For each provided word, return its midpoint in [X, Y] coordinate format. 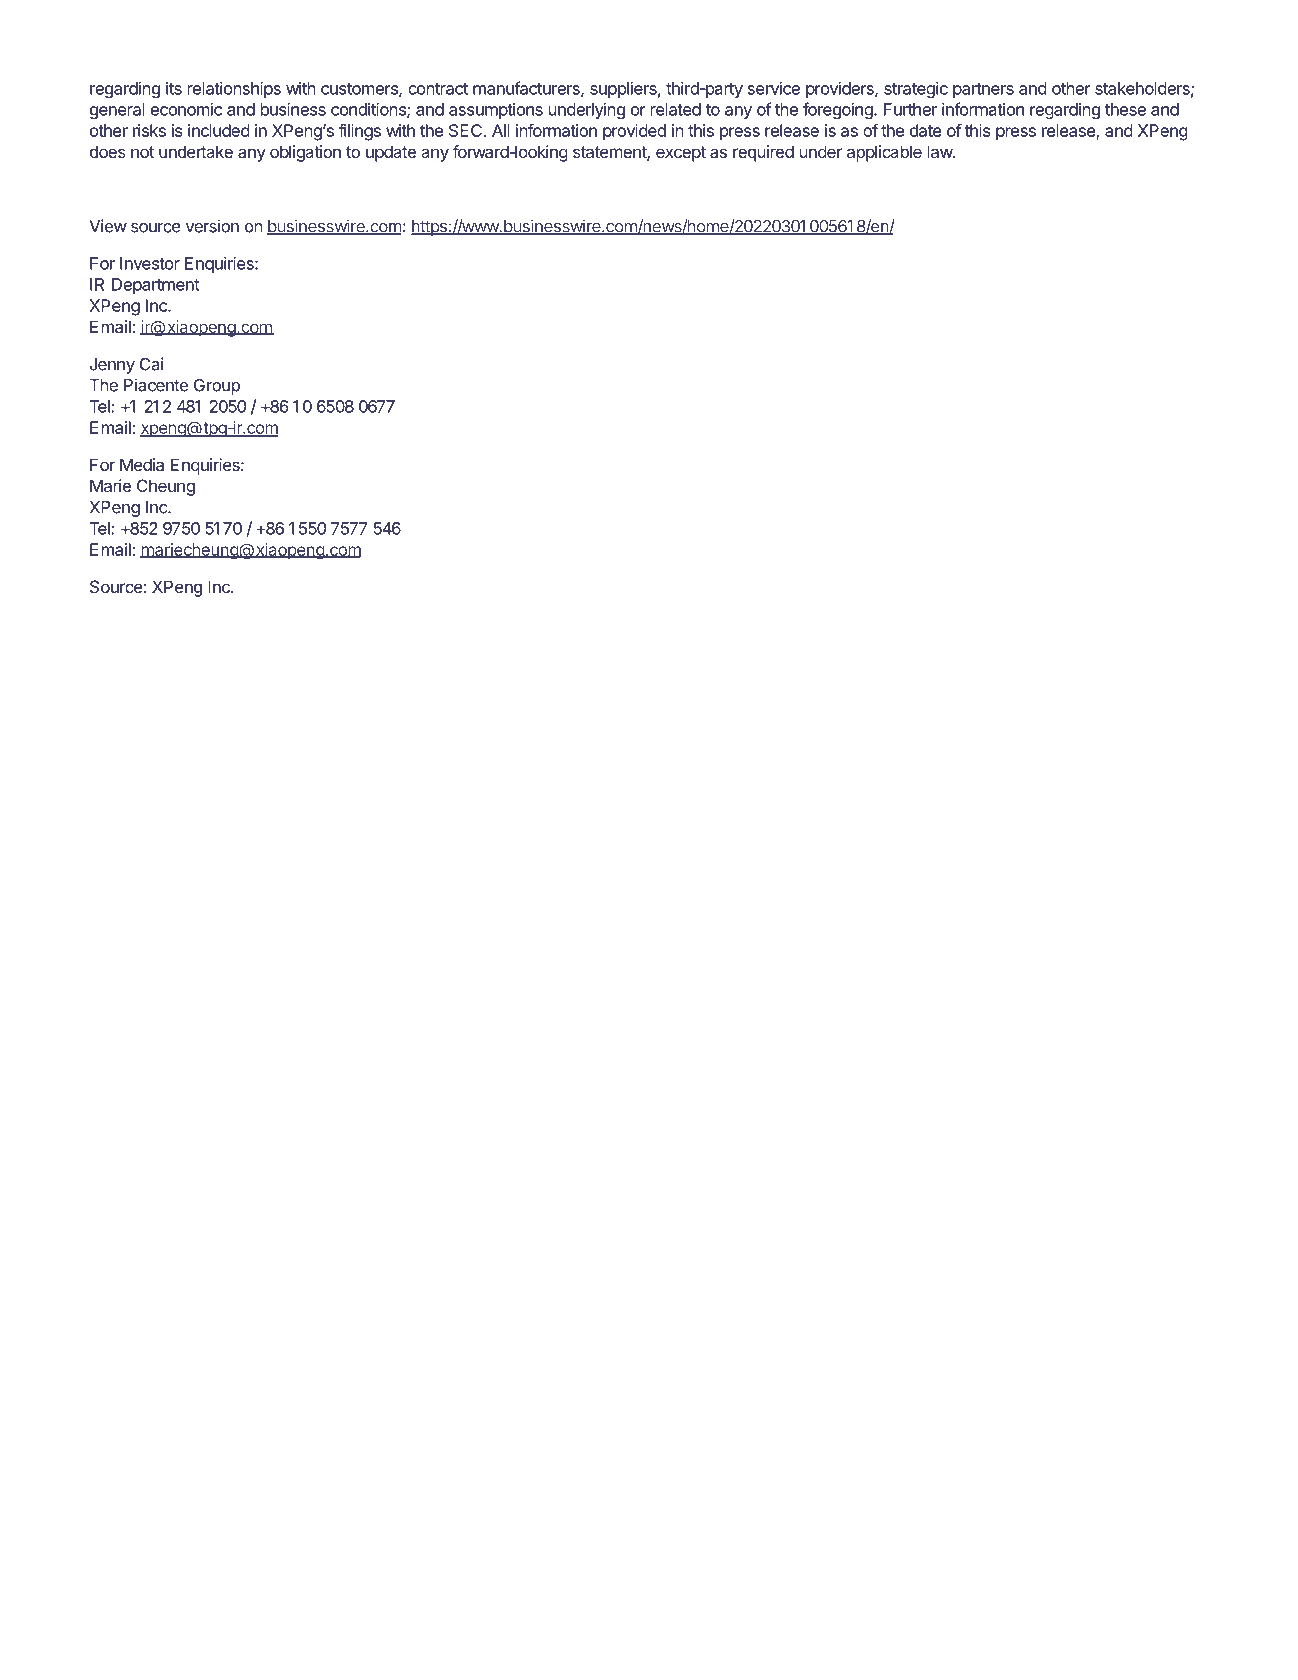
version [212, 226]
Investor [150, 263]
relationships [234, 90]
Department [156, 286]
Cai [152, 364]
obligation [305, 153]
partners [983, 90]
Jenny [112, 366]
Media [142, 464]
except [681, 154]
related [676, 109]
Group [217, 386]
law [941, 151]
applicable [884, 153]
